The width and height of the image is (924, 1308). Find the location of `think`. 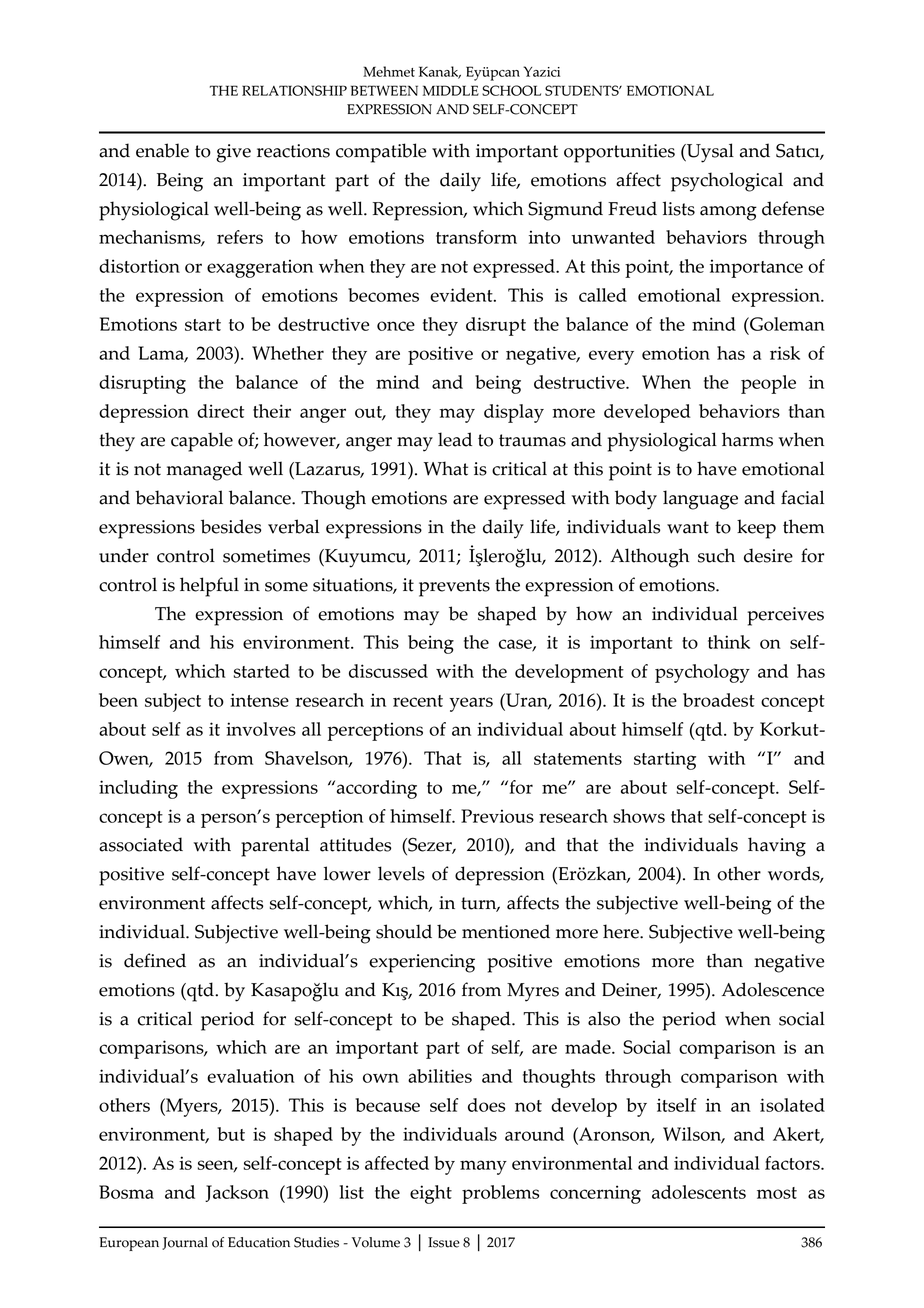

think is located at coordinates (729, 642).
